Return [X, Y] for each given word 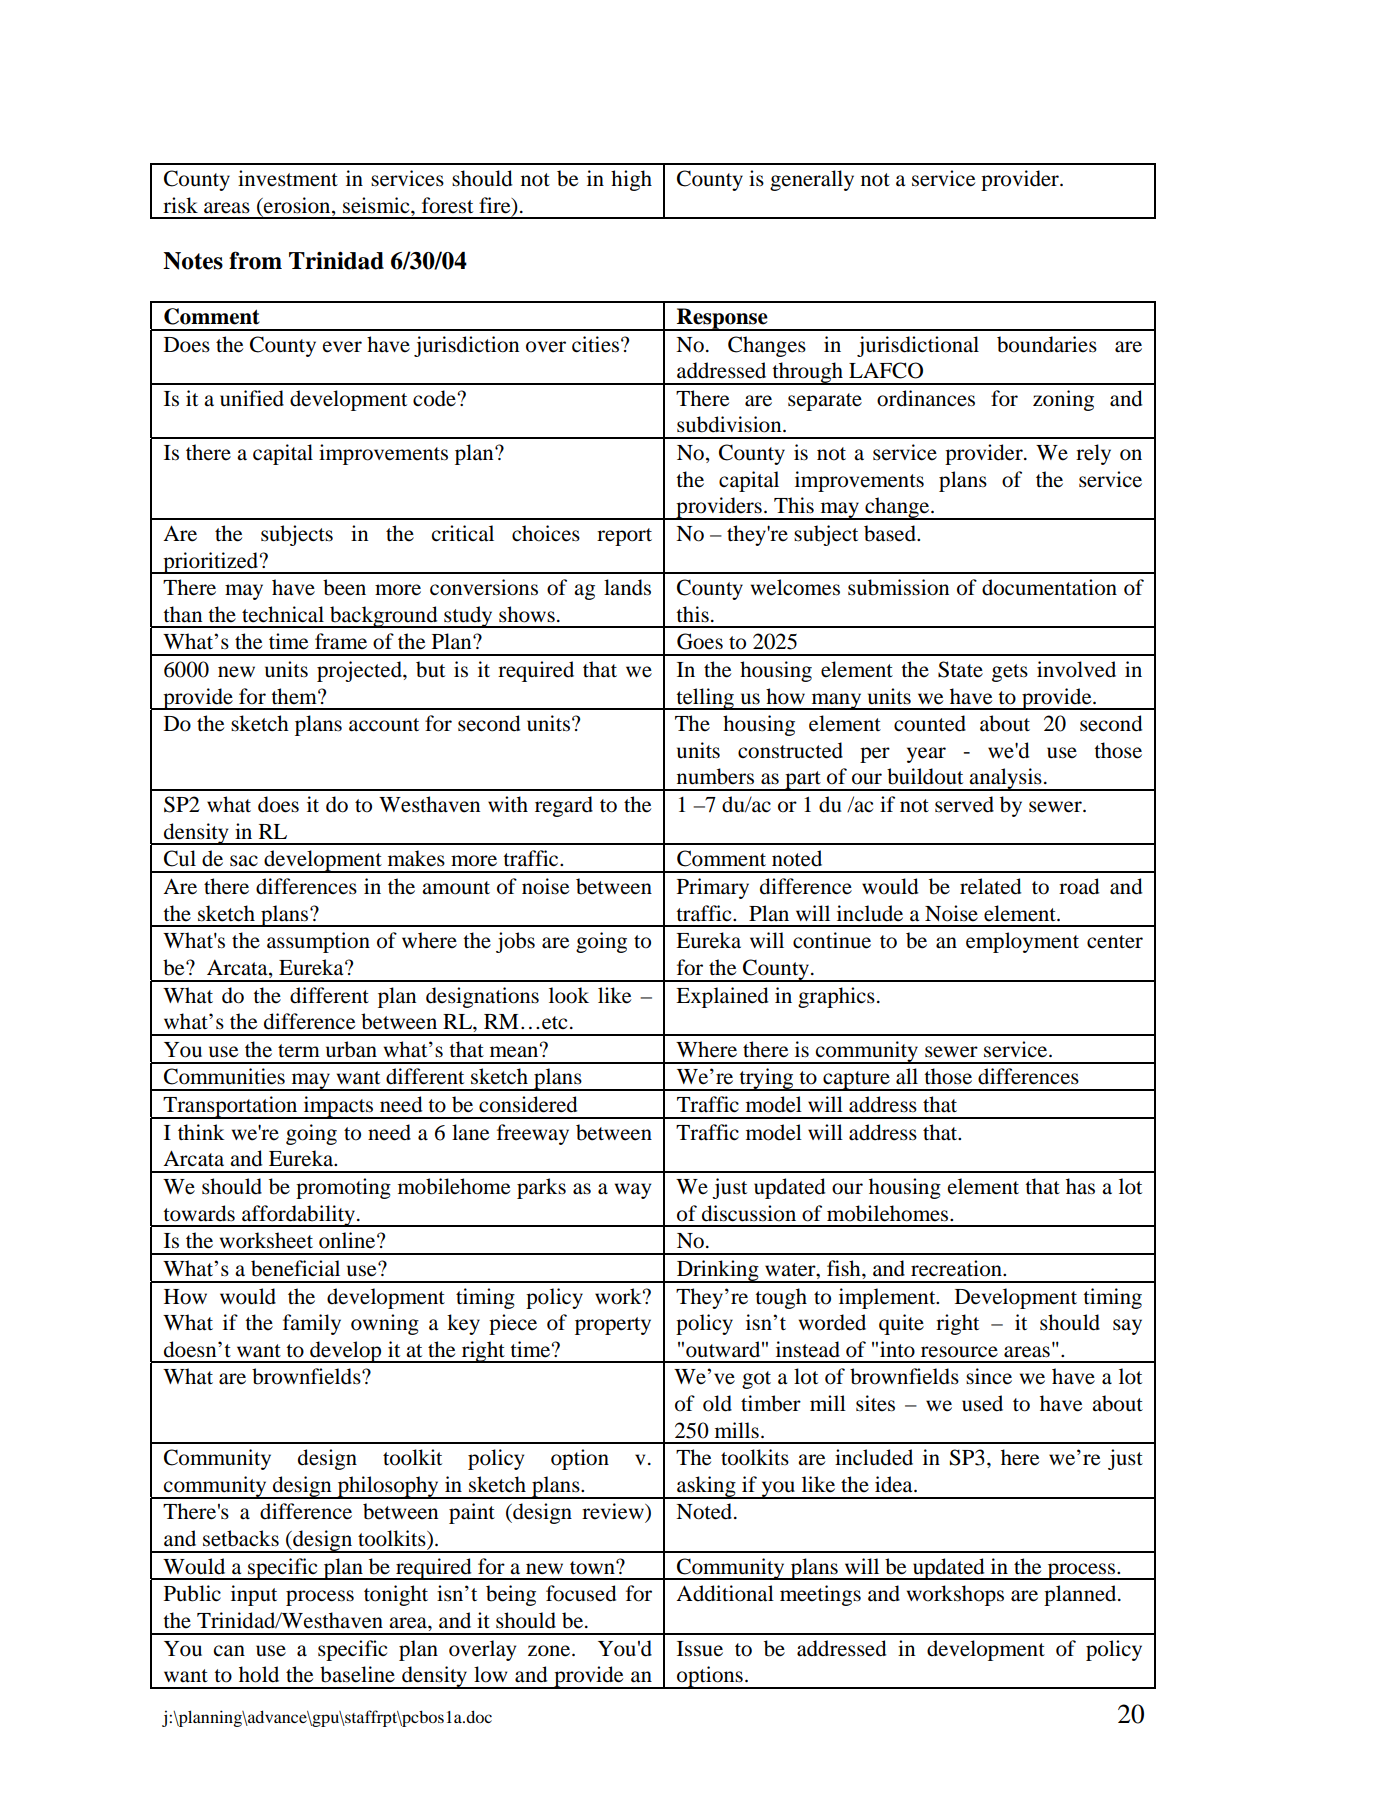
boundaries [1047, 344]
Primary [713, 888]
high [631, 180]
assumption [318, 942]
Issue [700, 1649]
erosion [297, 205]
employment [1022, 942]
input [254, 1595]
